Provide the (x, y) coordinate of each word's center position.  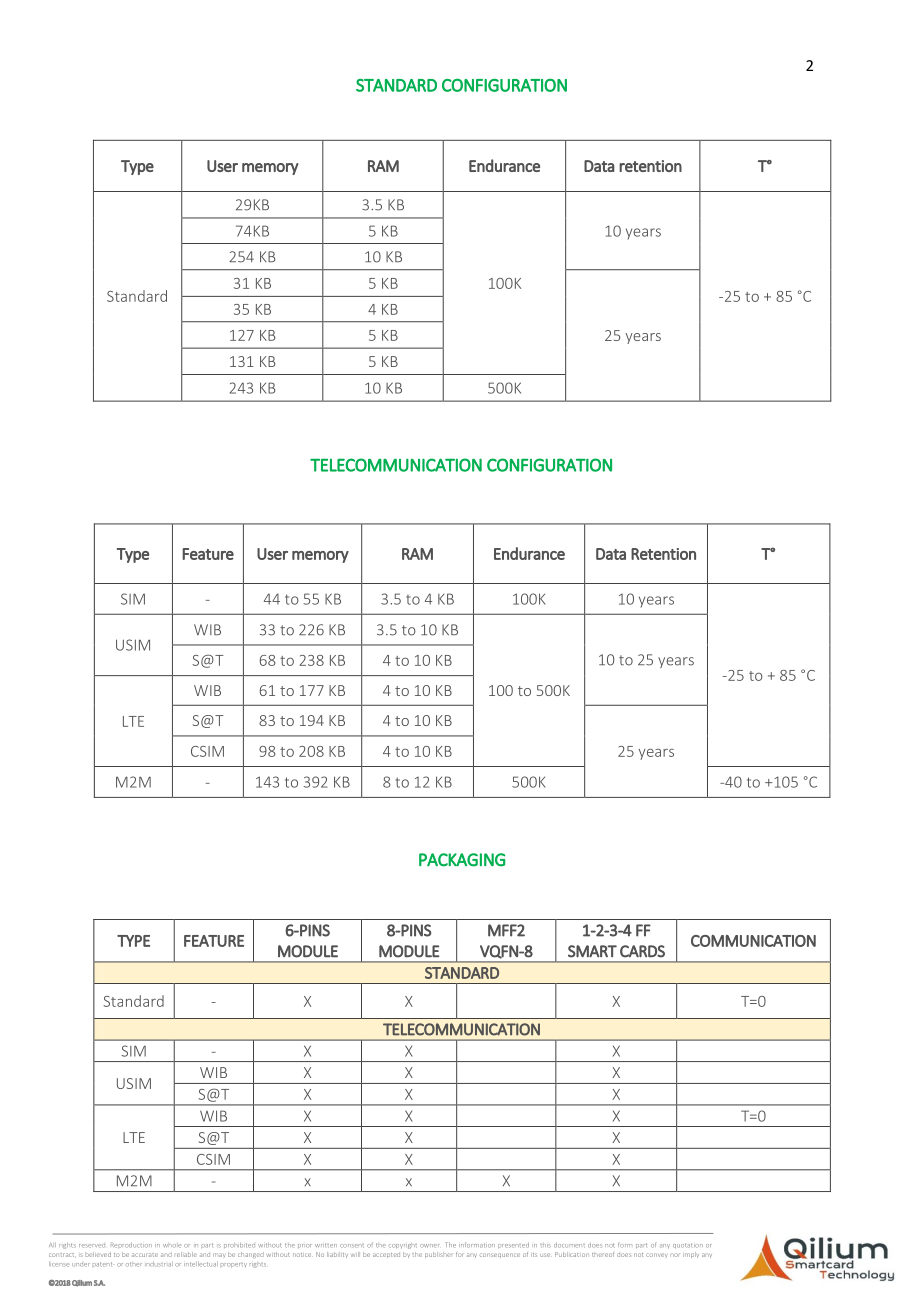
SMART (592, 951)
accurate (145, 1255)
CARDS (642, 951)
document (569, 1245)
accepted (386, 1255)
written (326, 1245)
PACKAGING (462, 860)
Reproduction (131, 1245)
